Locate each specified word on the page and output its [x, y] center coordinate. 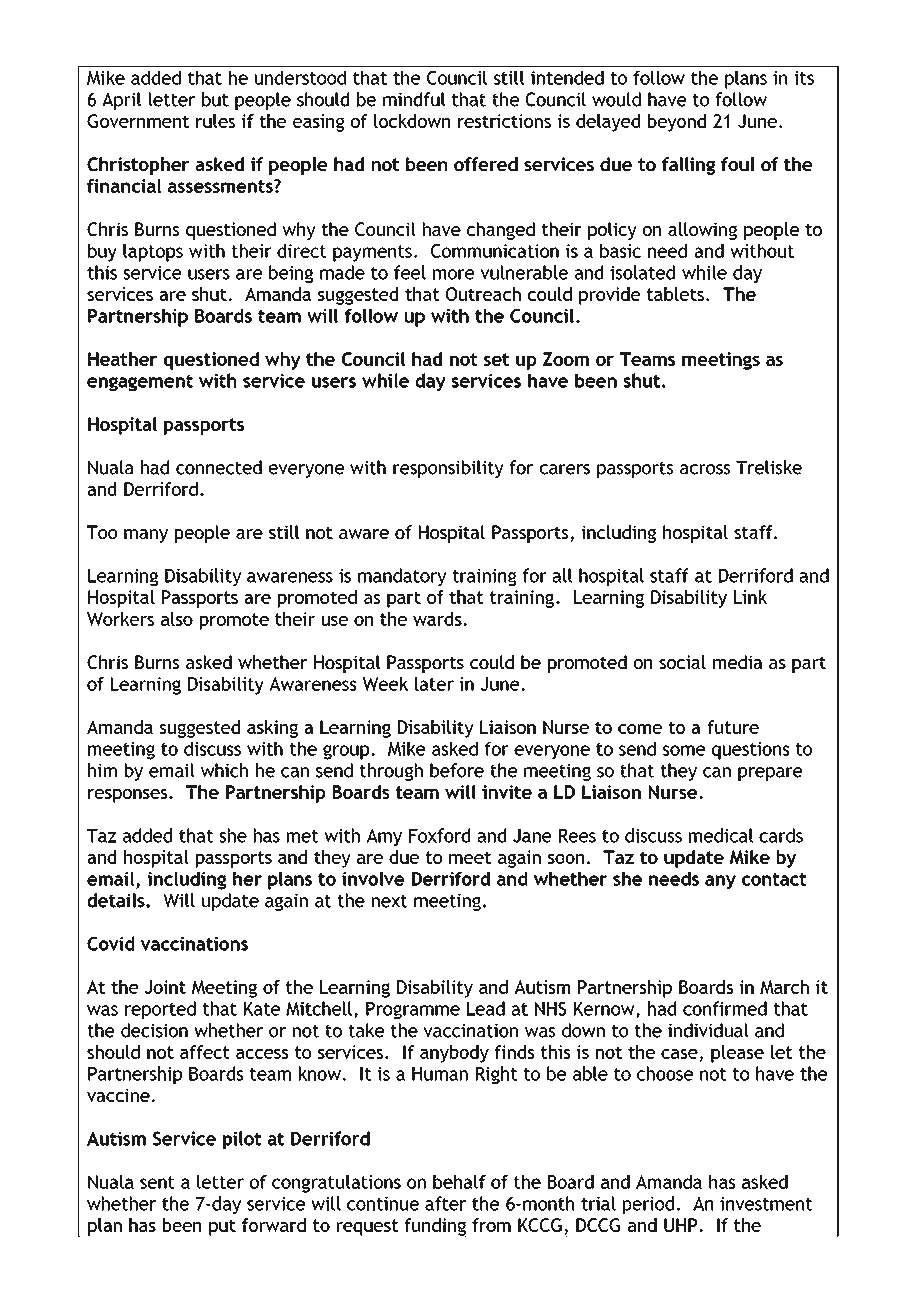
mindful [414, 99]
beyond [677, 123]
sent [157, 1182]
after [445, 1203]
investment [766, 1204]
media [737, 662]
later [434, 684]
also [177, 619]
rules [215, 121]
